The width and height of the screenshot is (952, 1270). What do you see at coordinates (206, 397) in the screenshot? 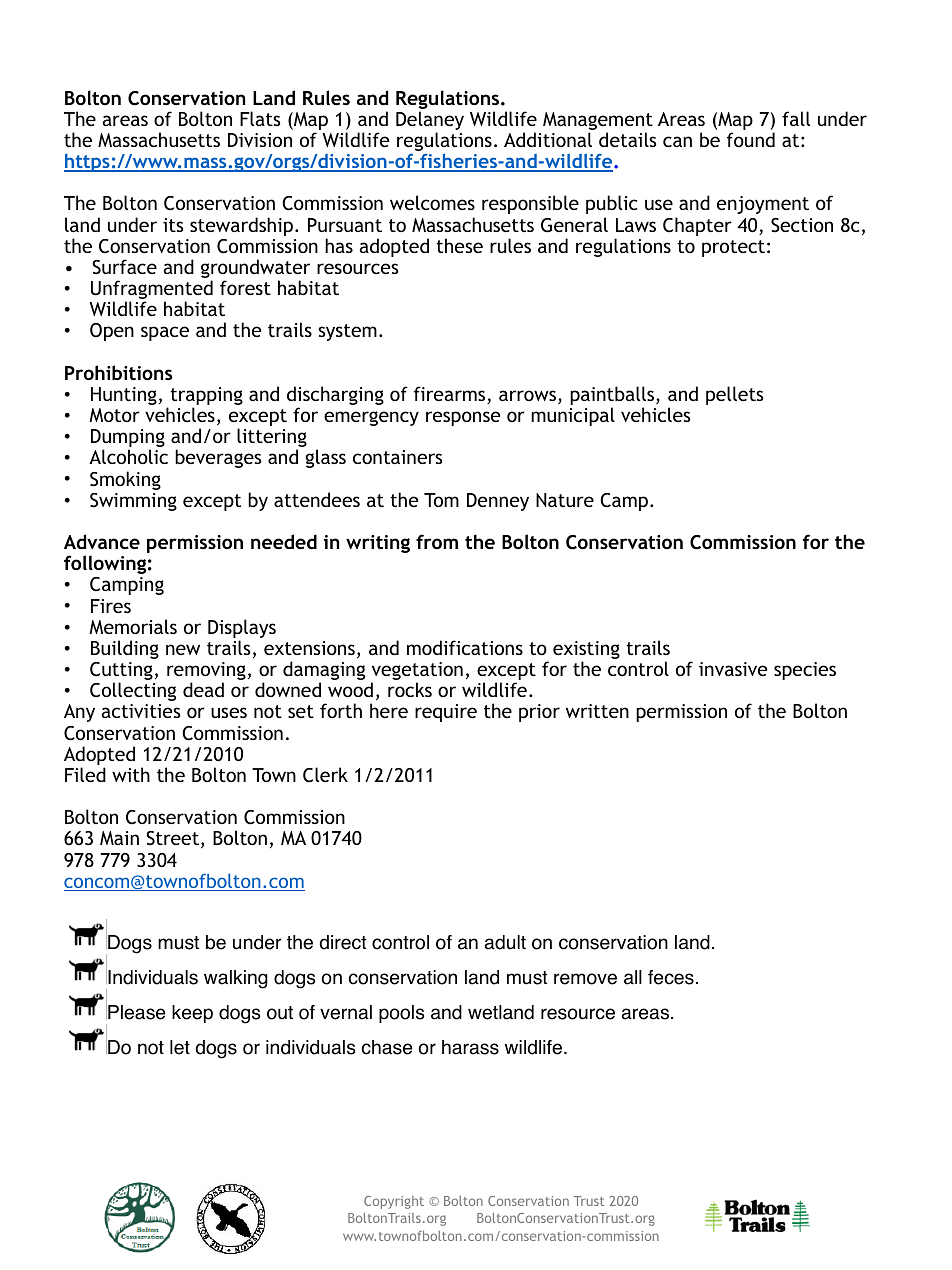
I see `trapping` at bounding box center [206, 397].
